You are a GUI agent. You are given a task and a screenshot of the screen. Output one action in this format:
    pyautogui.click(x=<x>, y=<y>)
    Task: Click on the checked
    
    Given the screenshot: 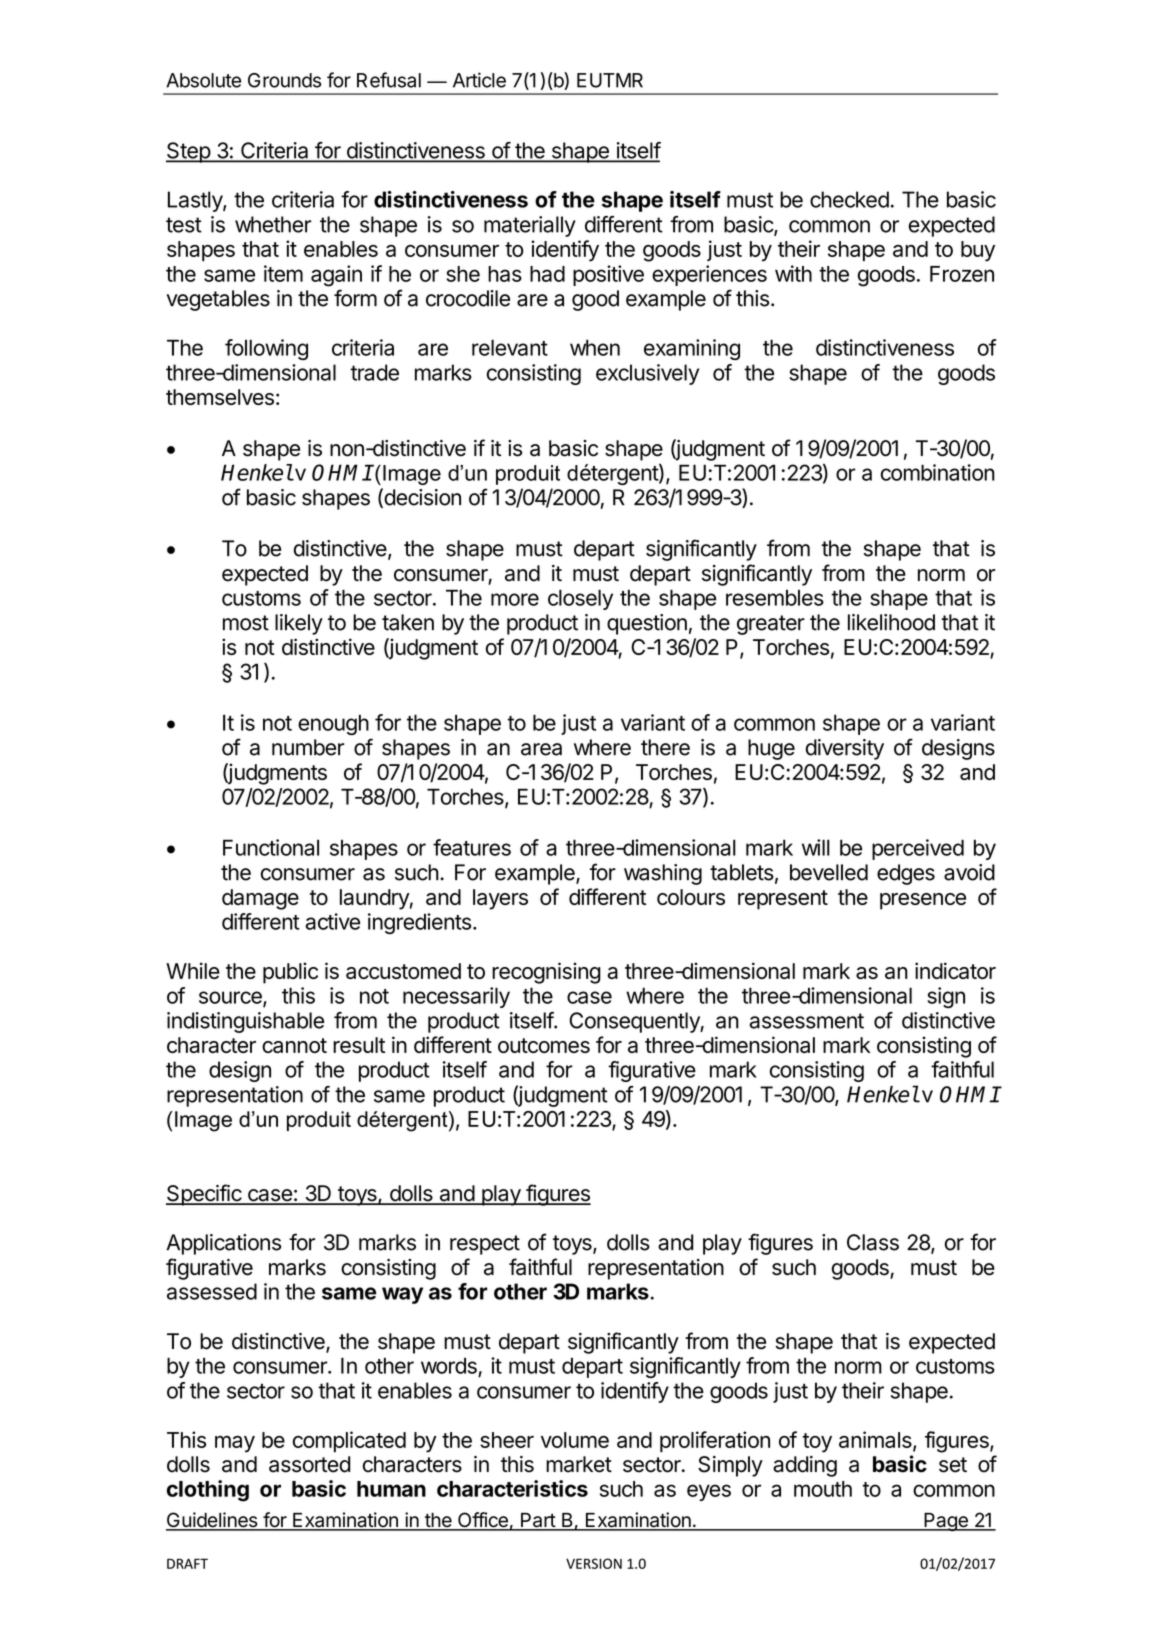 What is the action you would take?
    pyautogui.click(x=849, y=199)
